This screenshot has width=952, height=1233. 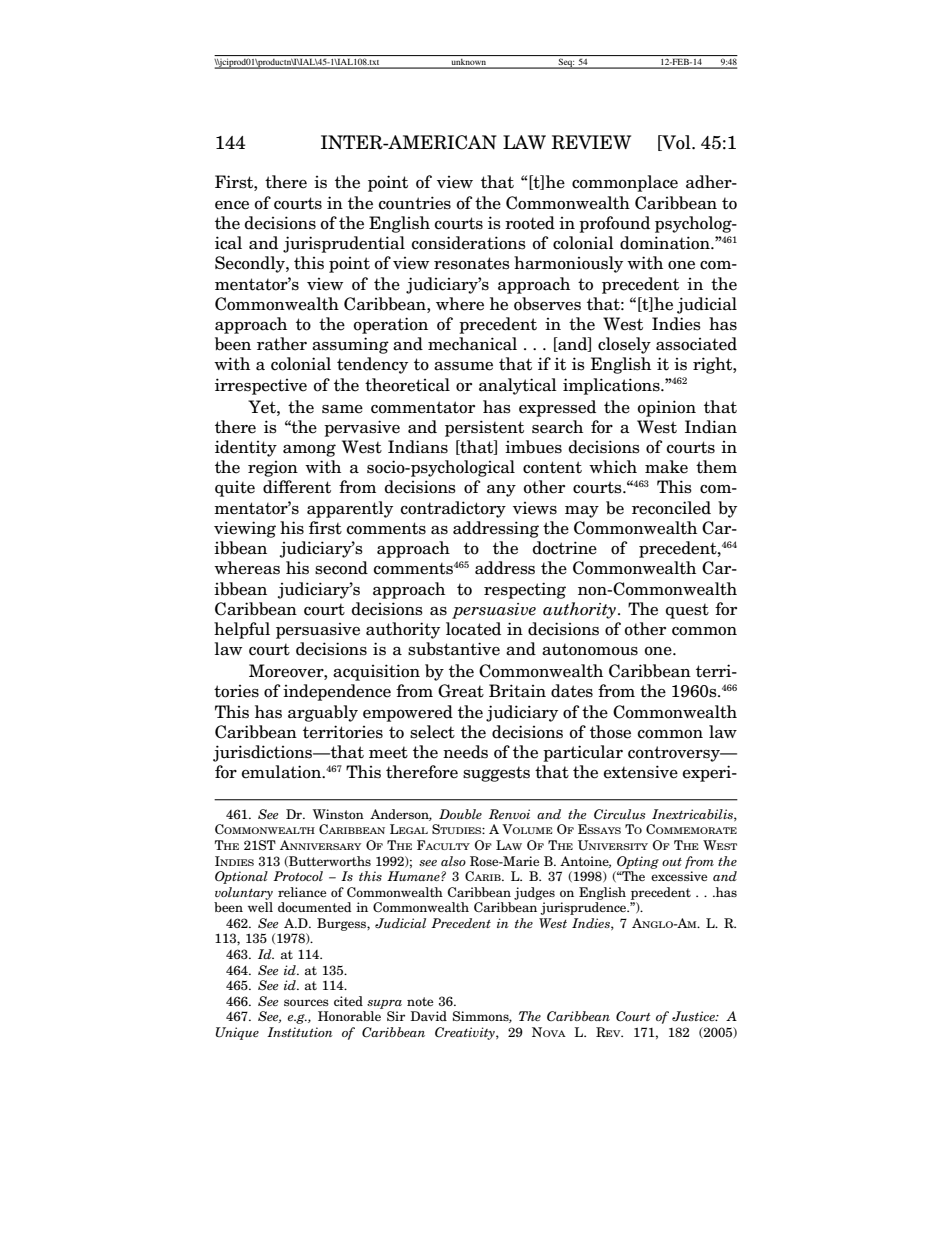 What do you see at coordinates (473, 629) in the screenshot?
I see `located` at bounding box center [473, 629].
